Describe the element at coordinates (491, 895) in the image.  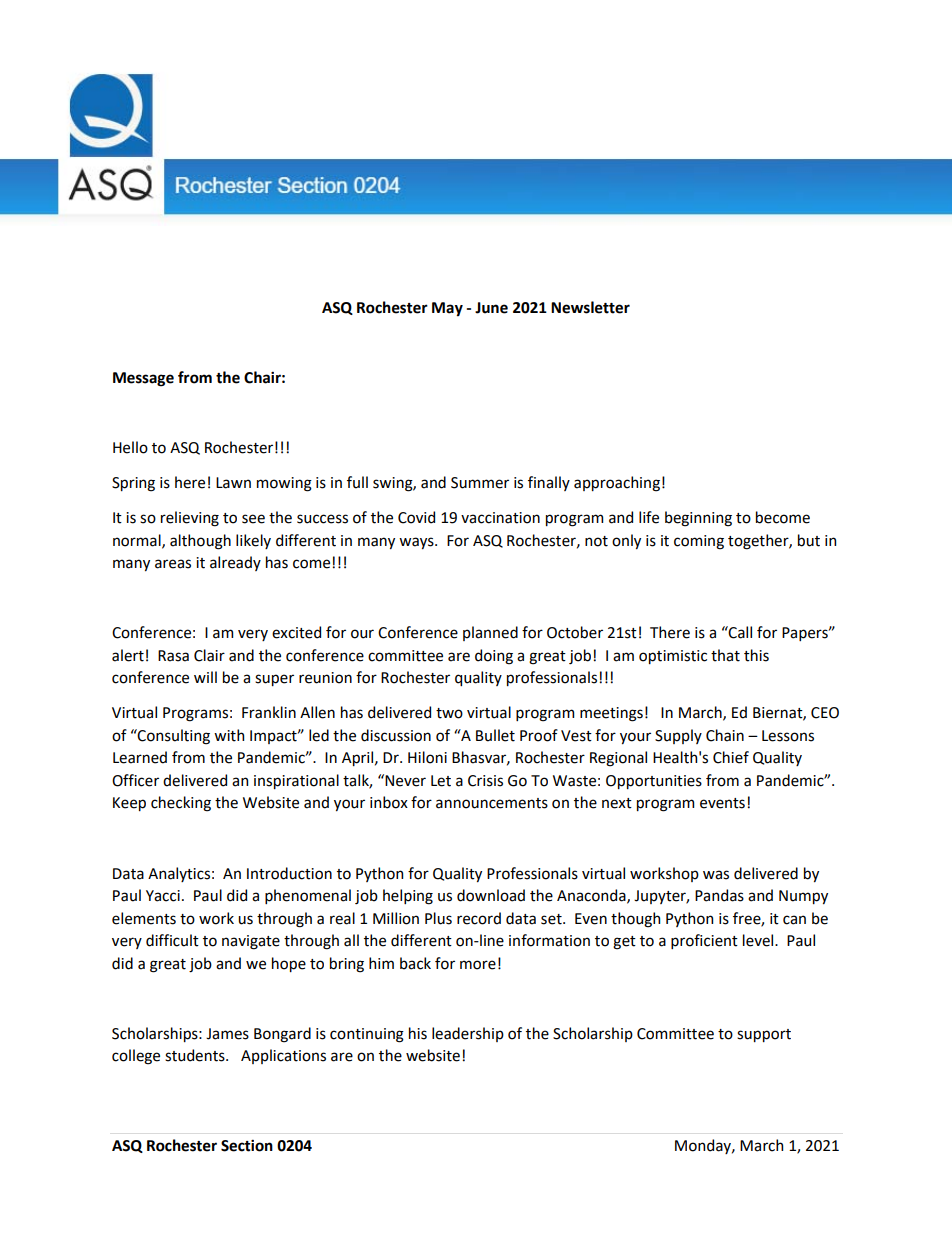
I see `download` at that location.
